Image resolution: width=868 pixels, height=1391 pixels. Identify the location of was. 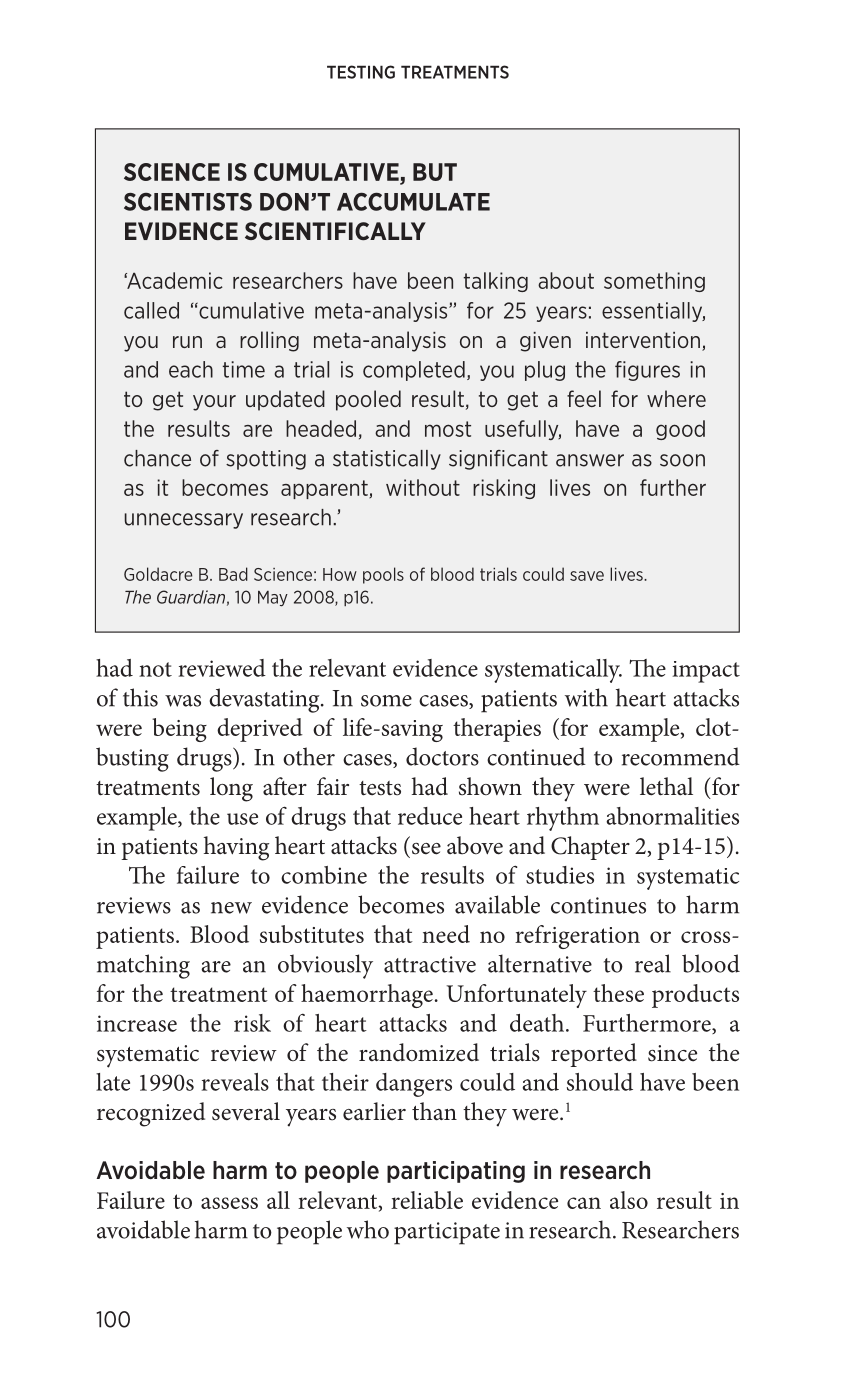
(183, 701).
